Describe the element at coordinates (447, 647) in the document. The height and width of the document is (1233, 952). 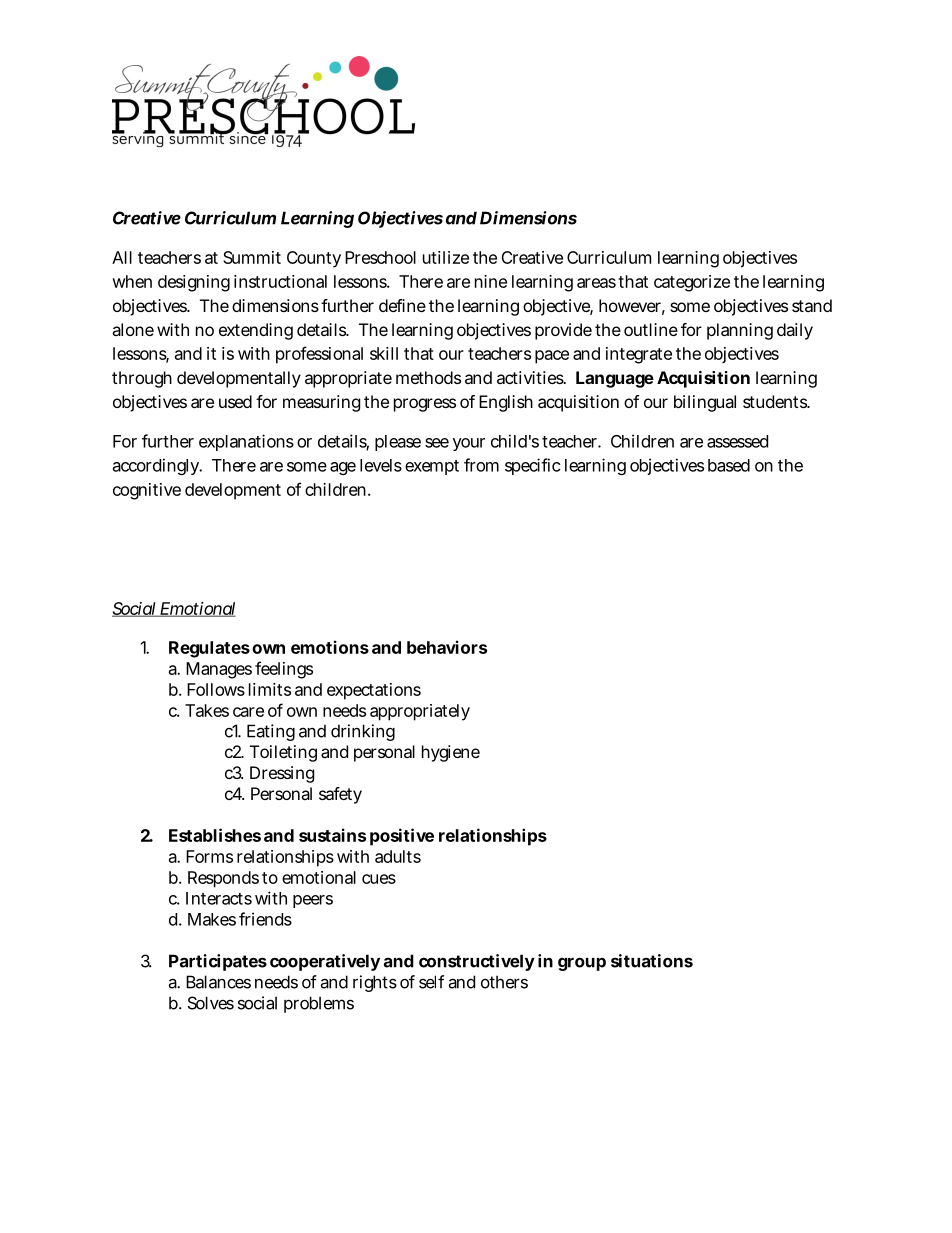
I see `behaviors` at that location.
